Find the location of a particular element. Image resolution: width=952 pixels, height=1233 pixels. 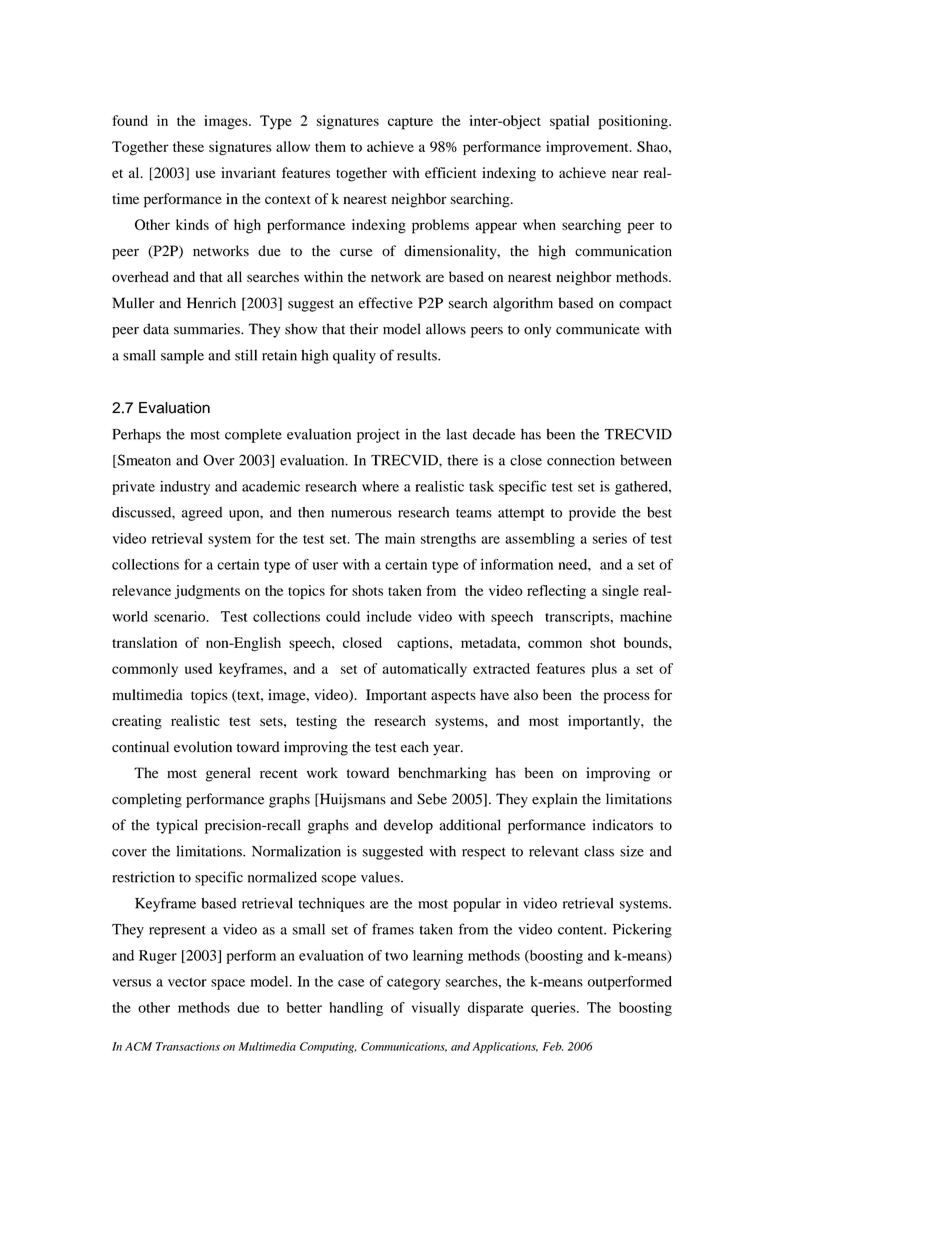

Transactions is located at coordinates (188, 1046).
